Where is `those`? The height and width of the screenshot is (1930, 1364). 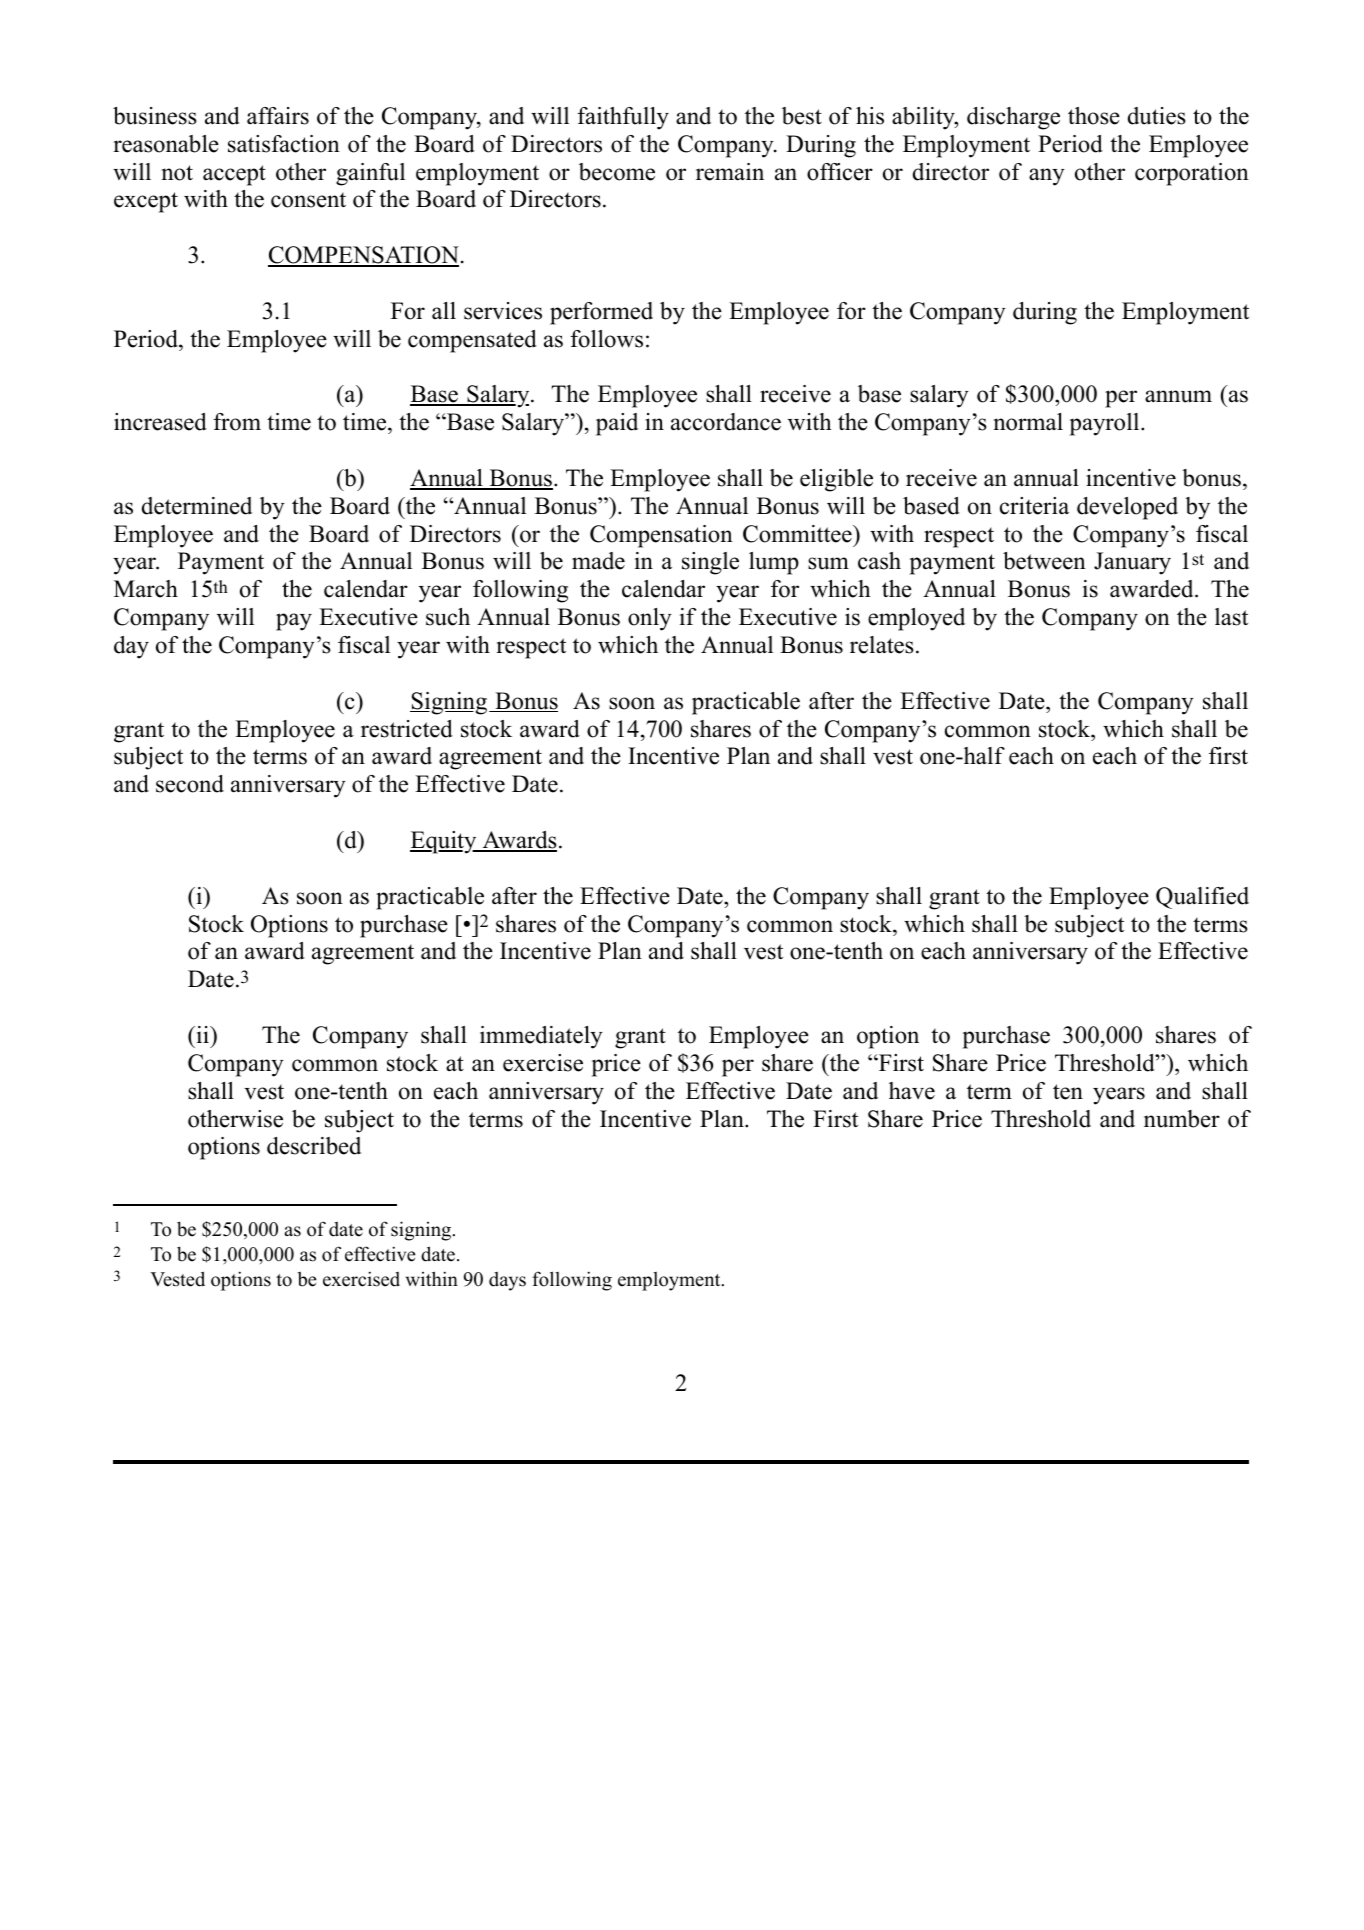 those is located at coordinates (1094, 116).
